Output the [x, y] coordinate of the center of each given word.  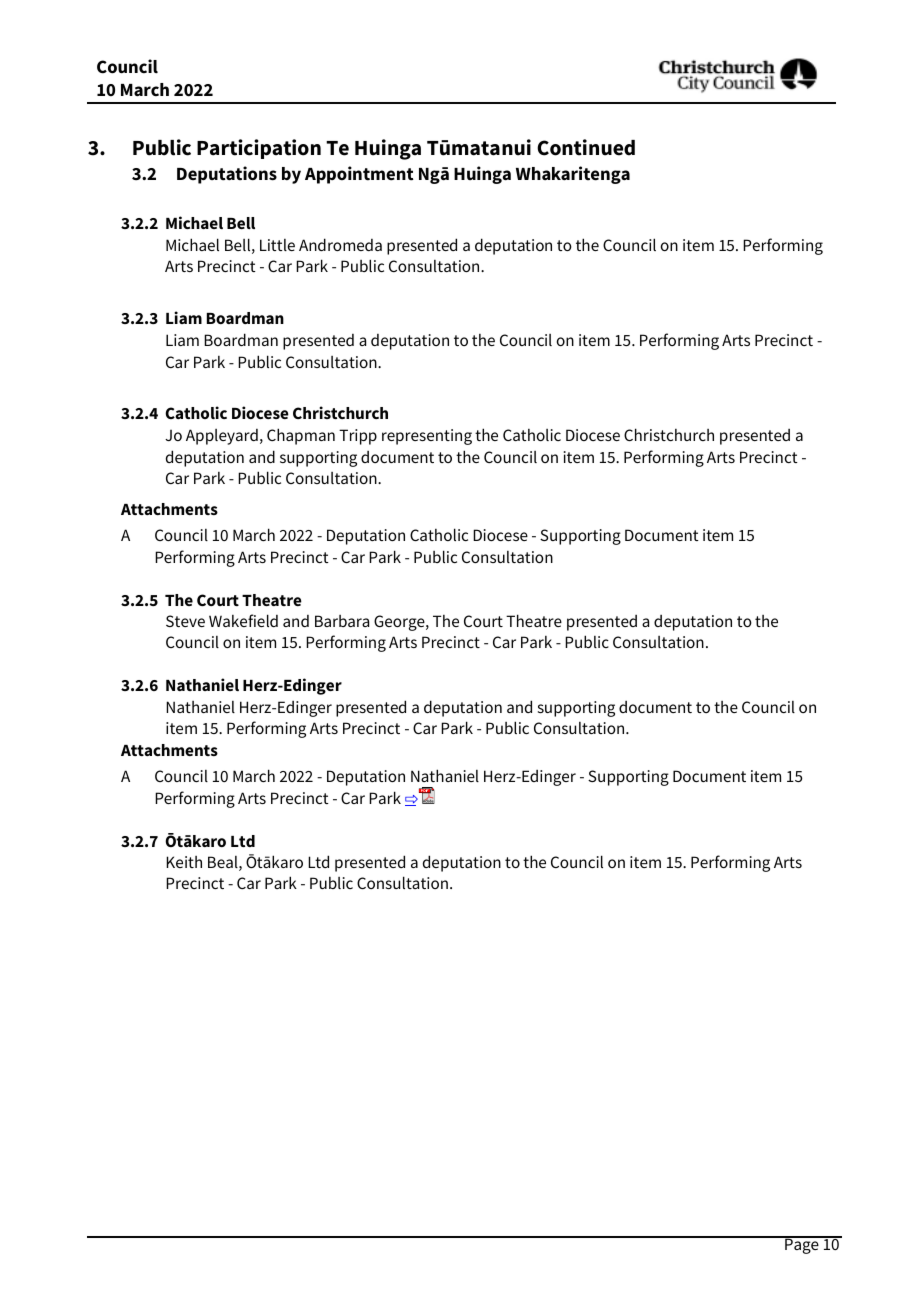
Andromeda [340, 244]
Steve [185, 621]
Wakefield [243, 620]
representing [427, 437]
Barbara [342, 621]
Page [802, 1245]
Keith [184, 862]
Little [277, 245]
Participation [259, 149]
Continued [586, 147]
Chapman [301, 436]
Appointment [359, 175]
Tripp [358, 437]
